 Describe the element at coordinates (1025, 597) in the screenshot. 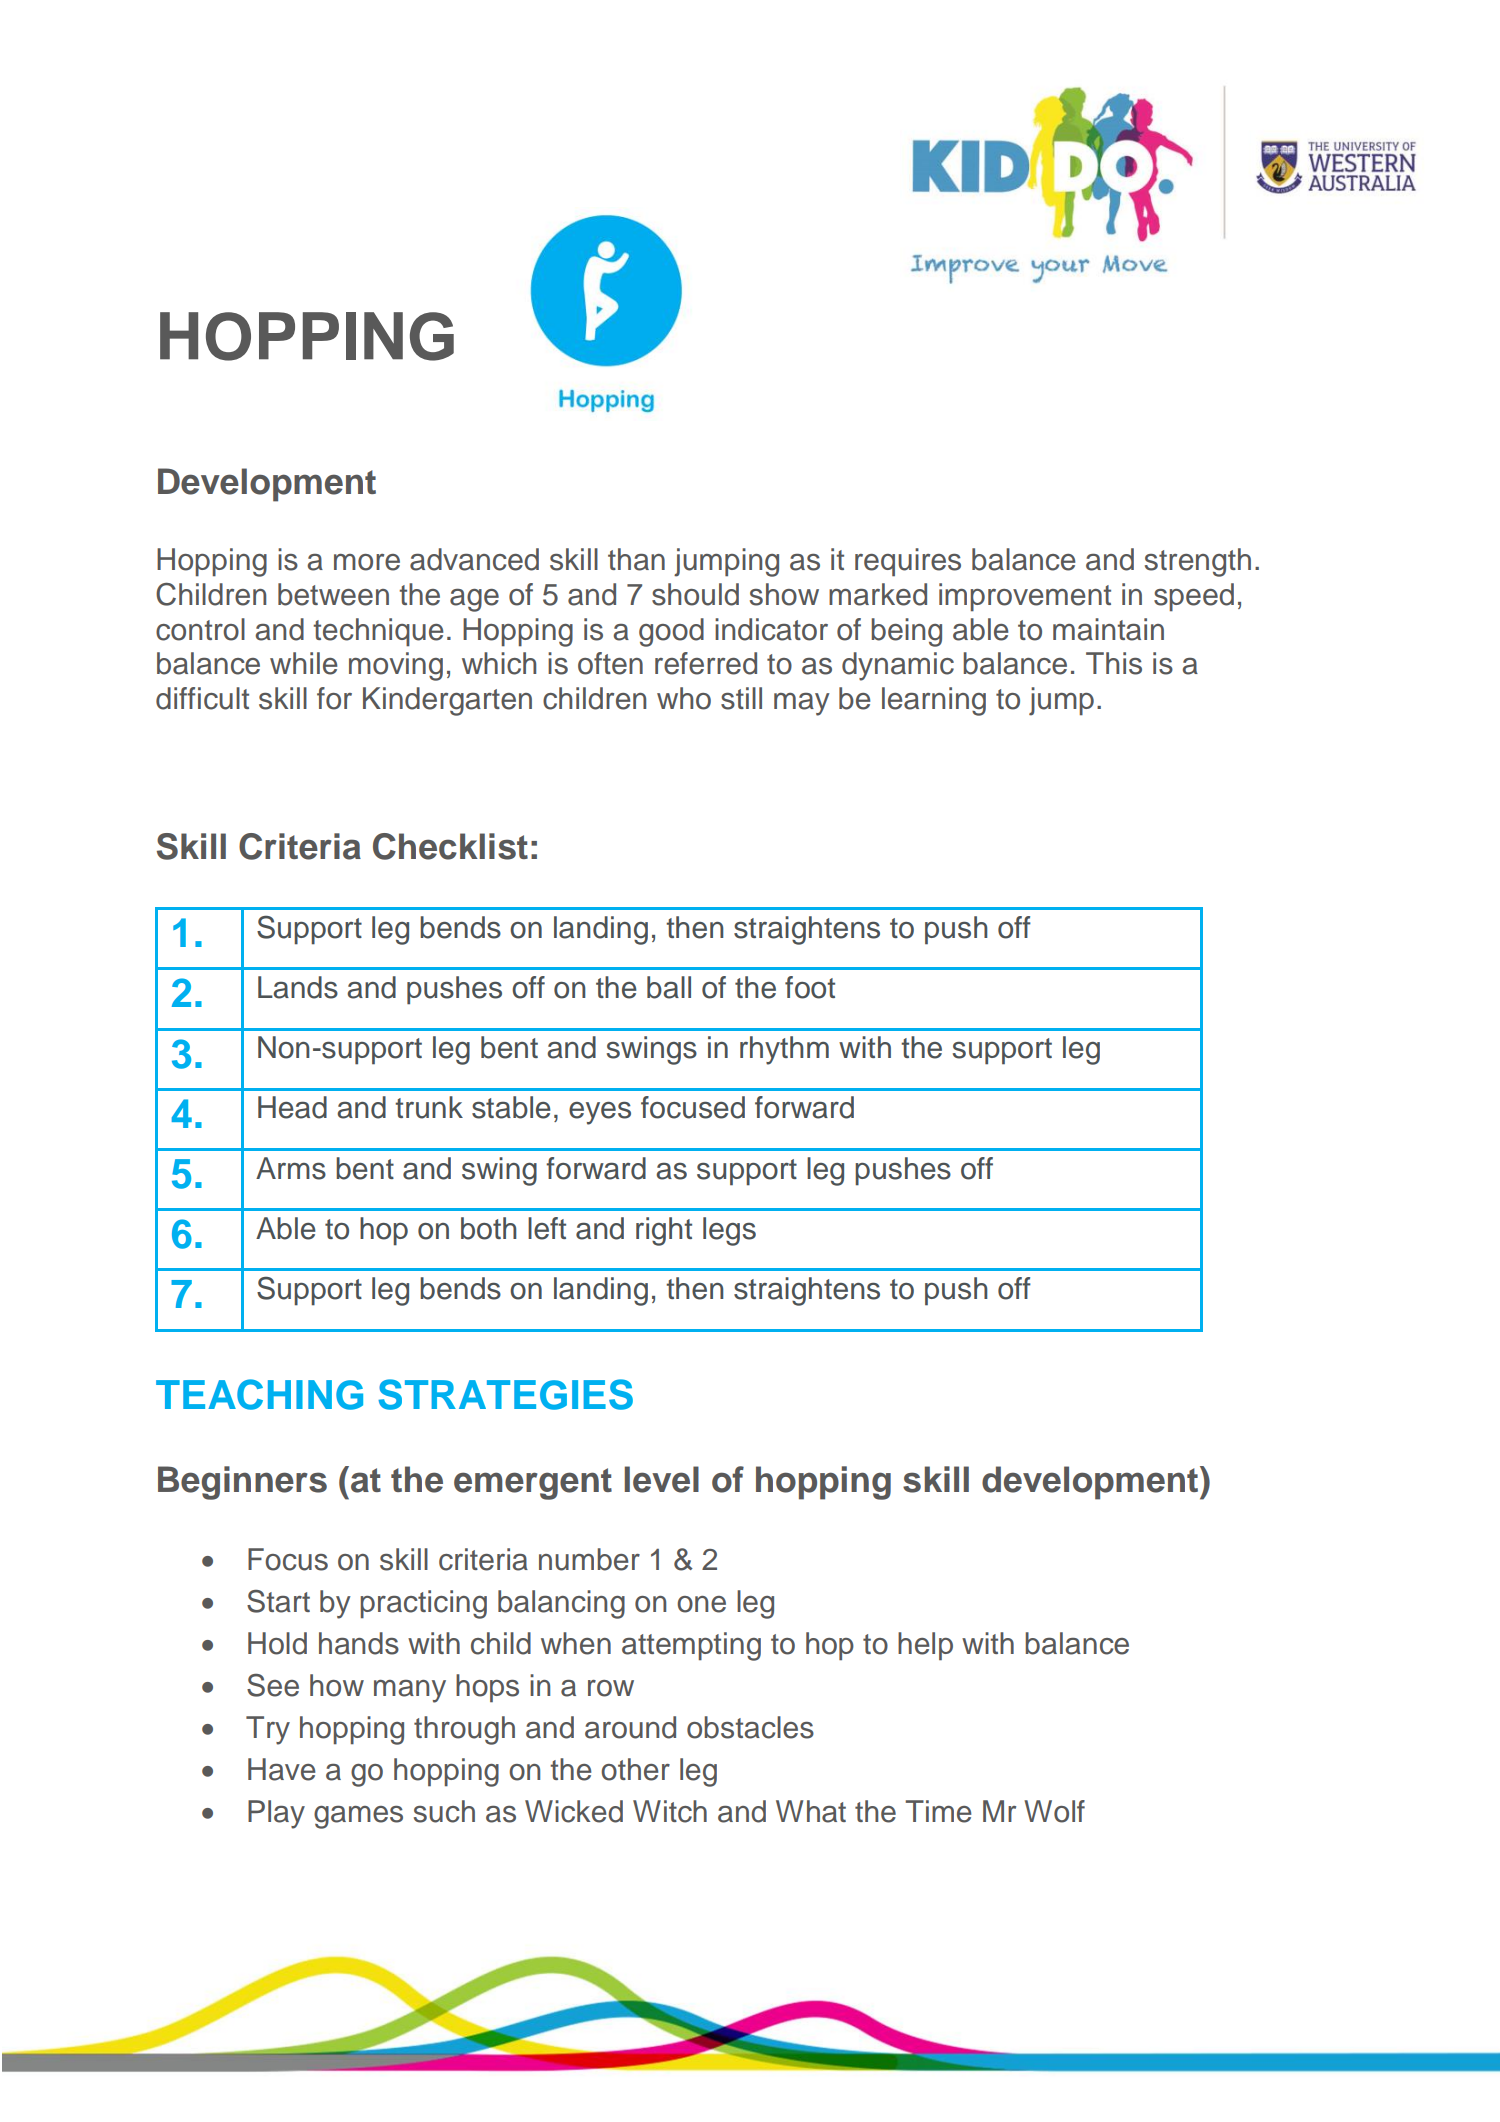

I see `improvement` at that location.
